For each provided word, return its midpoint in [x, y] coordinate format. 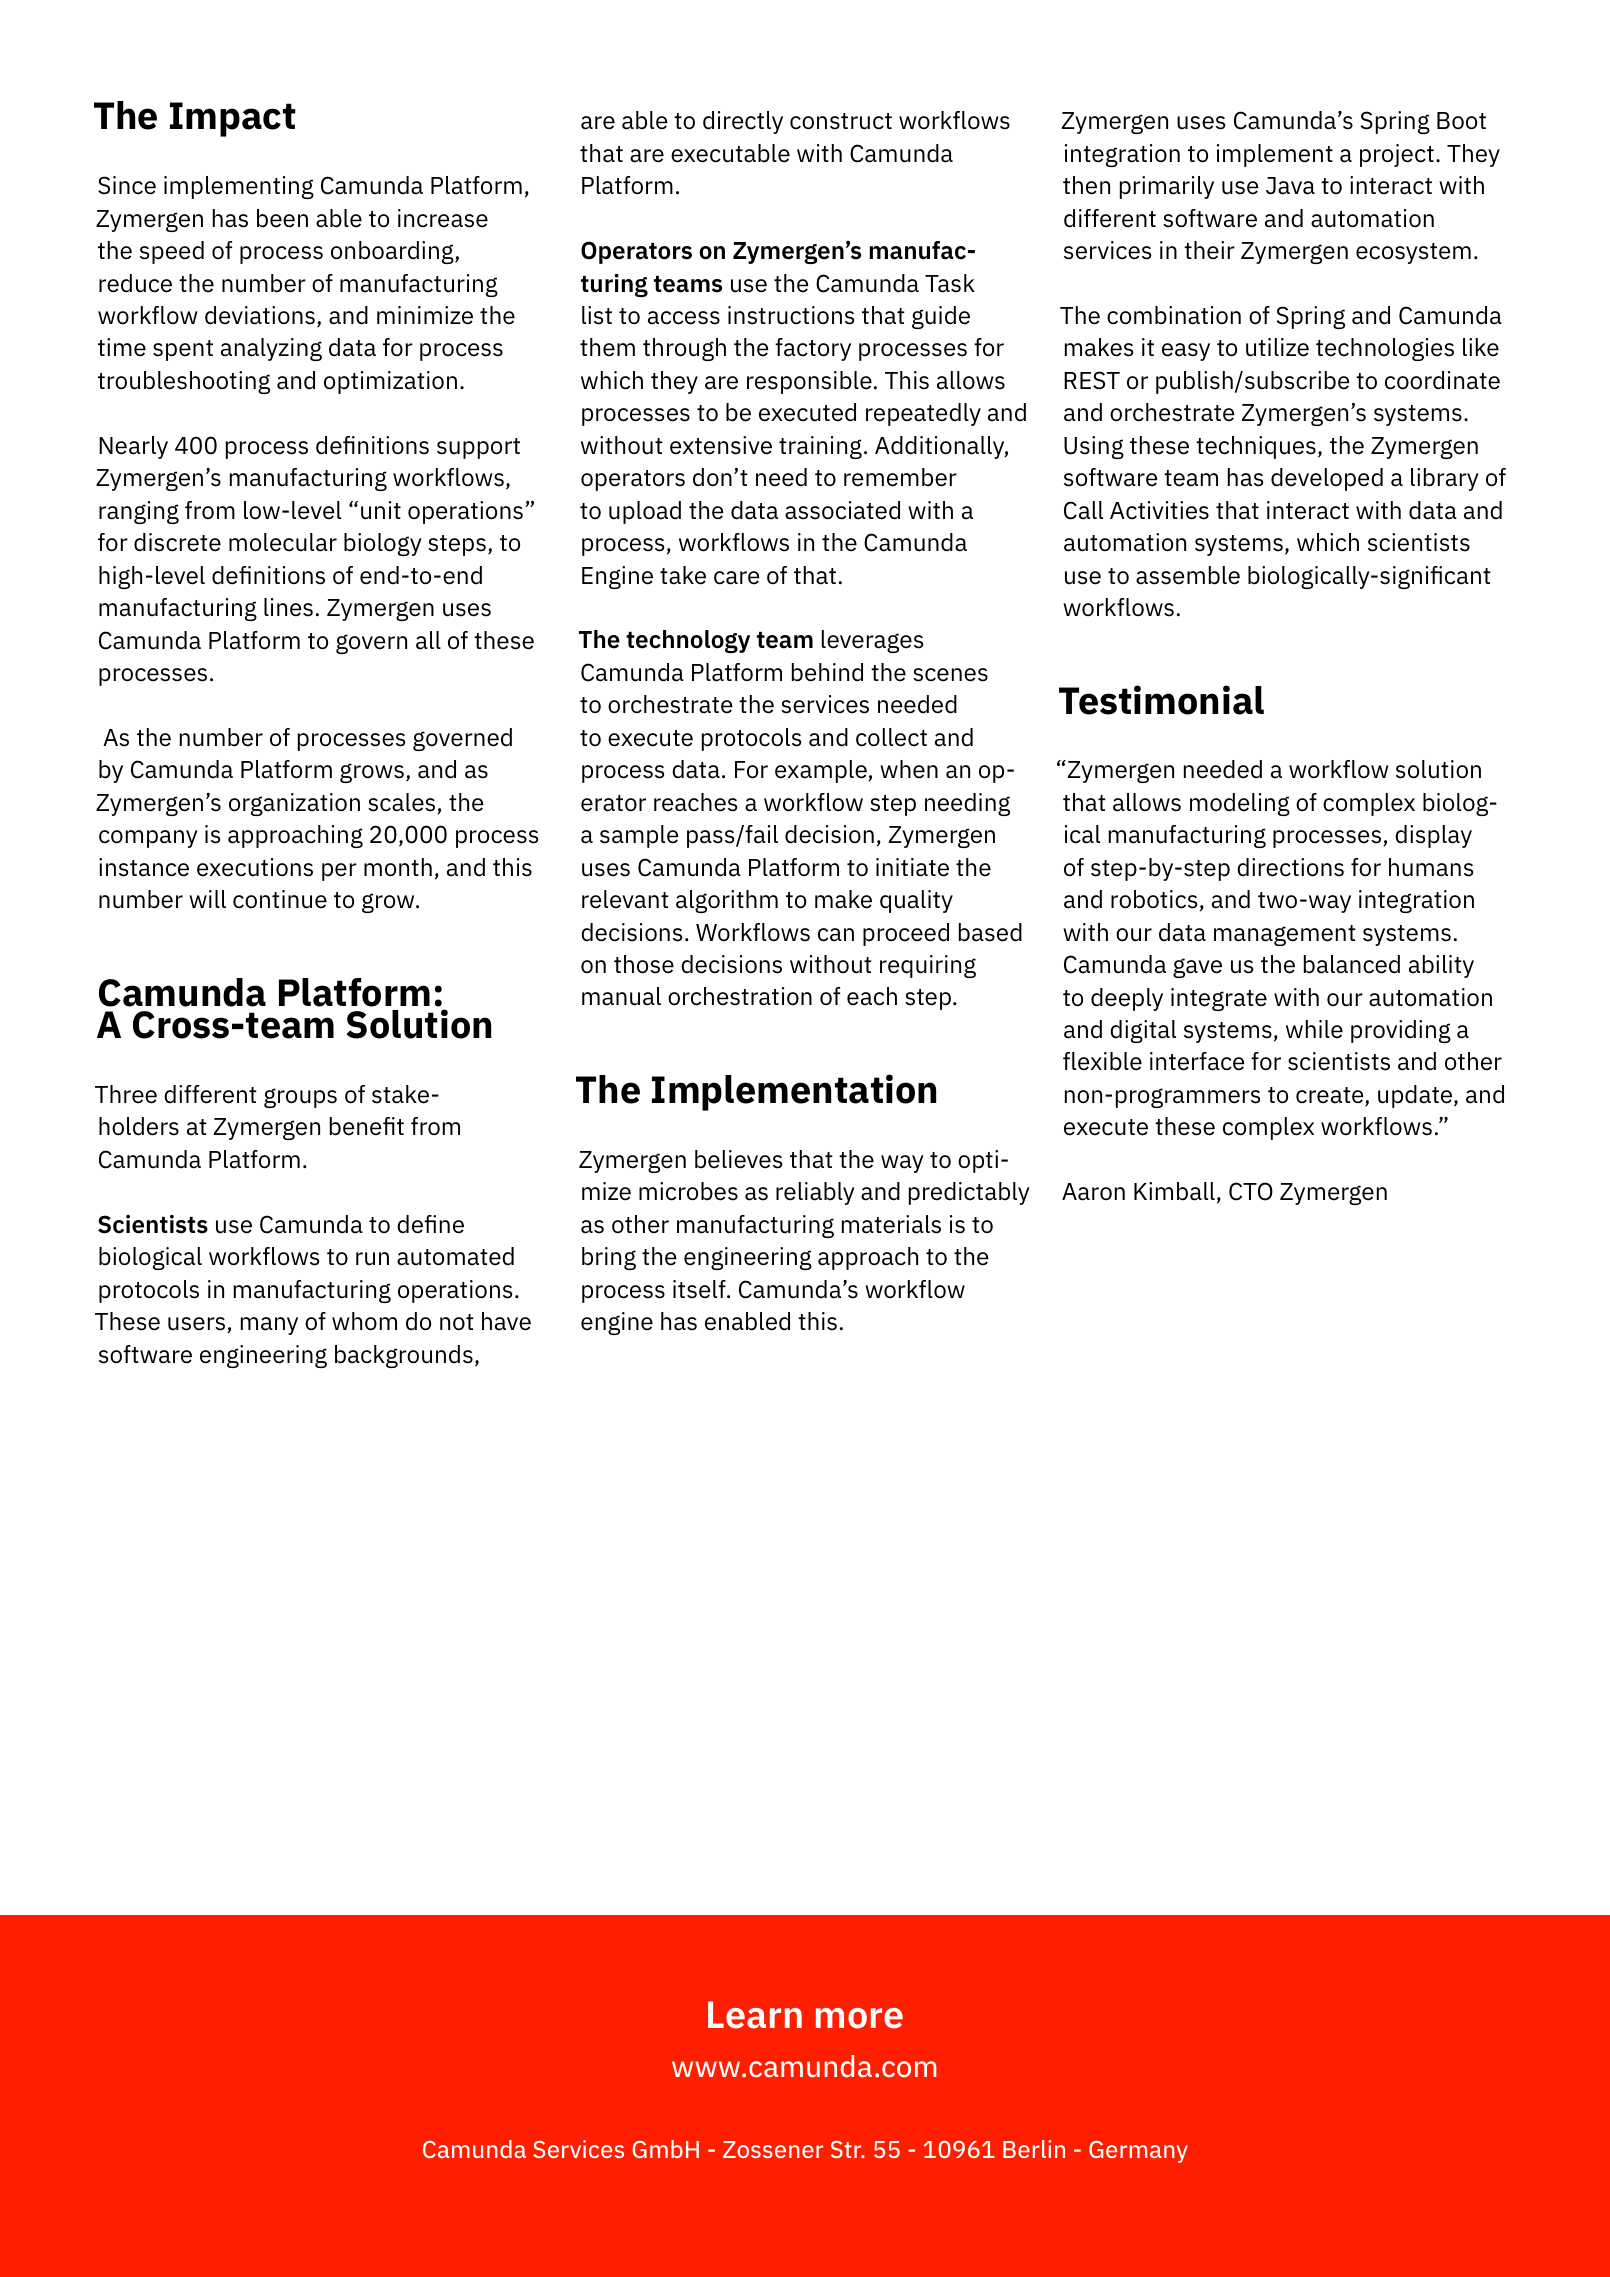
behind [827, 672]
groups [300, 1098]
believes [738, 1159]
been [282, 218]
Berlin [1034, 2149]
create [1331, 1096]
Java [1290, 186]
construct [841, 121]
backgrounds [404, 1356]
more [859, 2018]
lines [288, 607]
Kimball [1174, 1191]
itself [700, 1289]
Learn [755, 2015]
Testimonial [1161, 700]
